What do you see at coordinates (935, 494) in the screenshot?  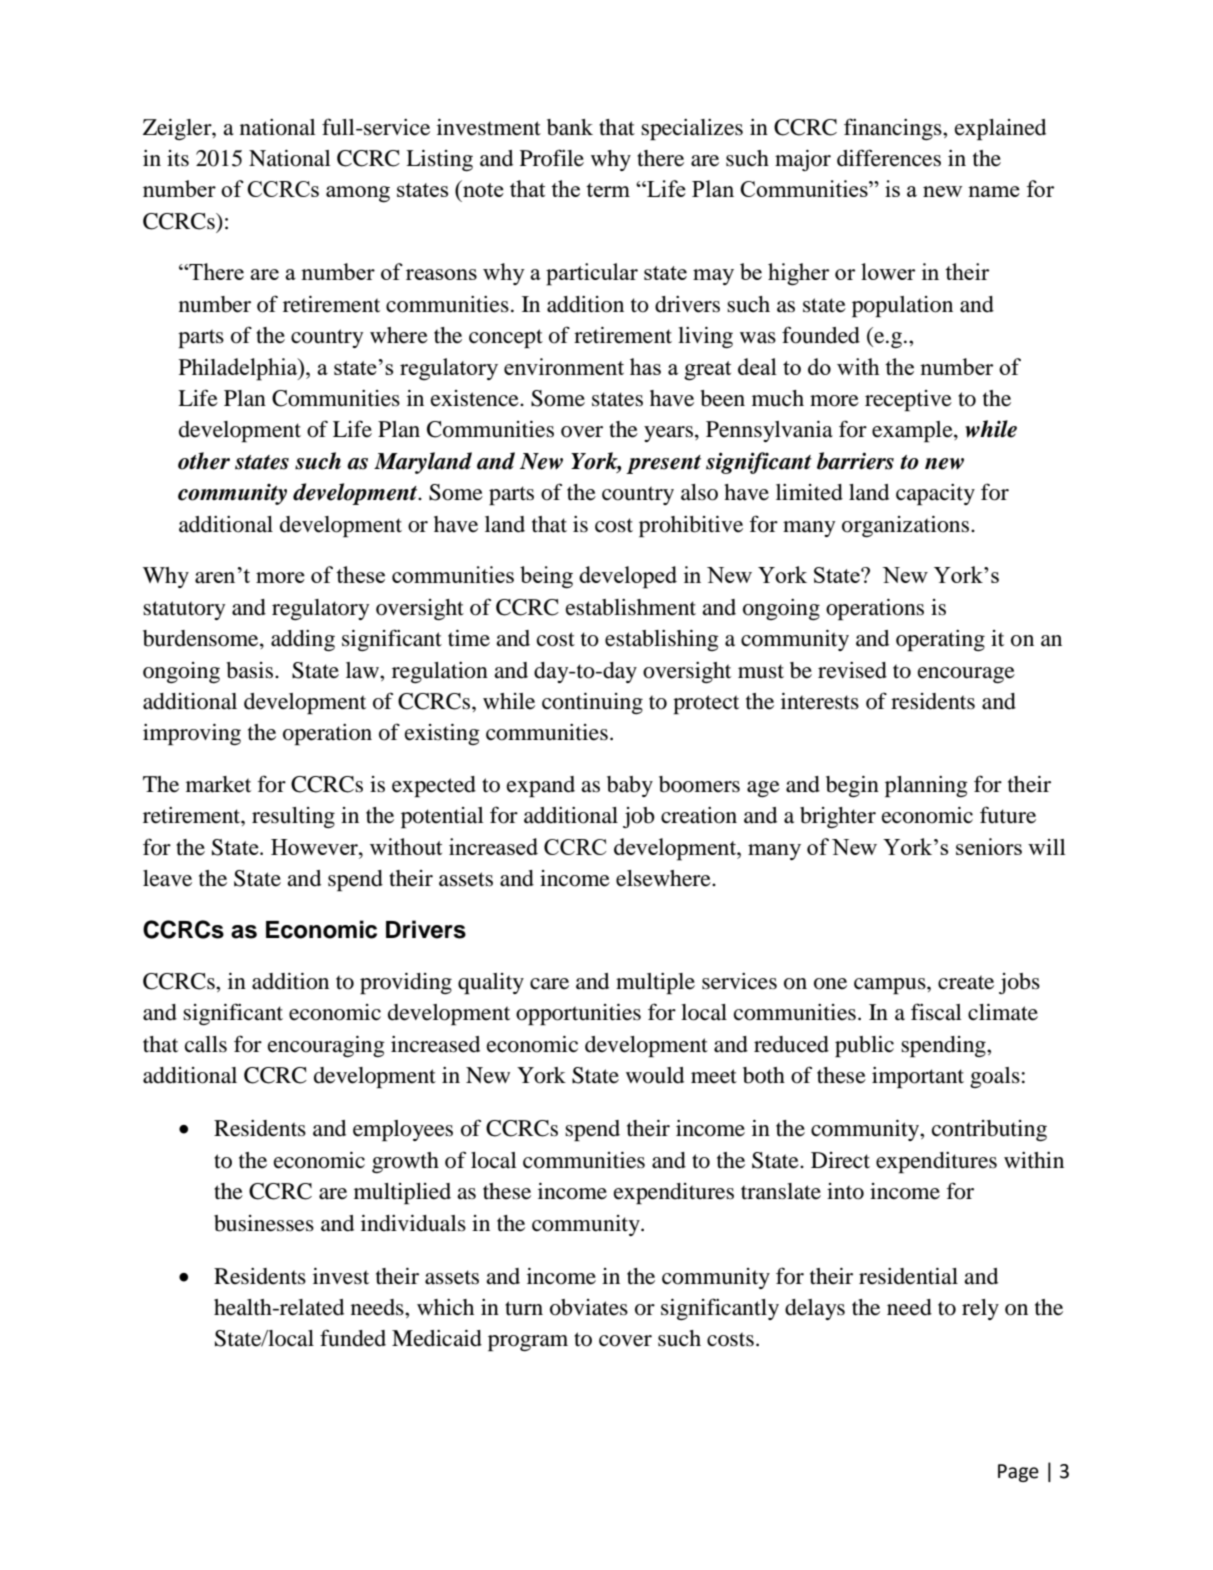 I see `capacity` at bounding box center [935, 494].
